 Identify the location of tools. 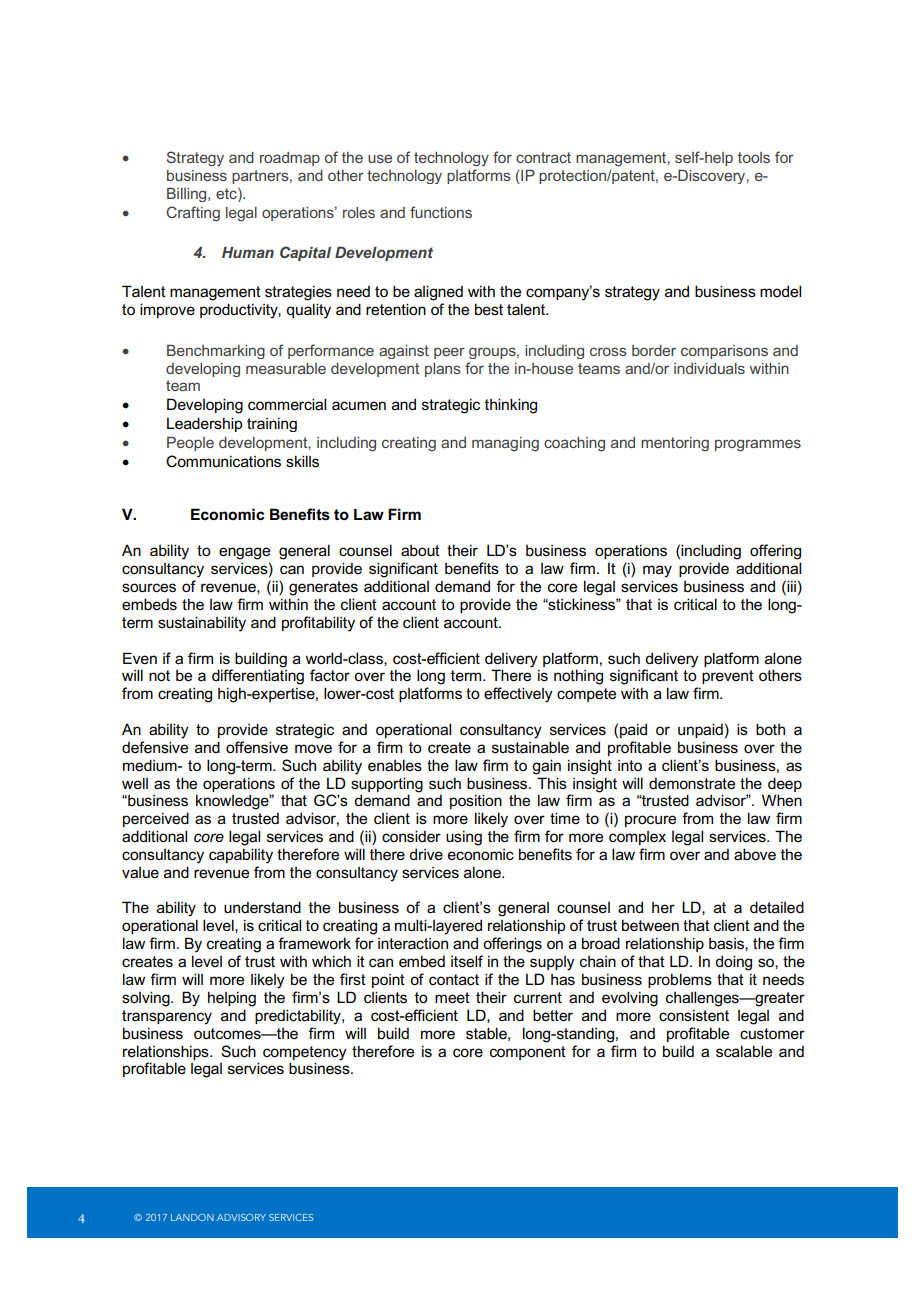
(754, 157).
